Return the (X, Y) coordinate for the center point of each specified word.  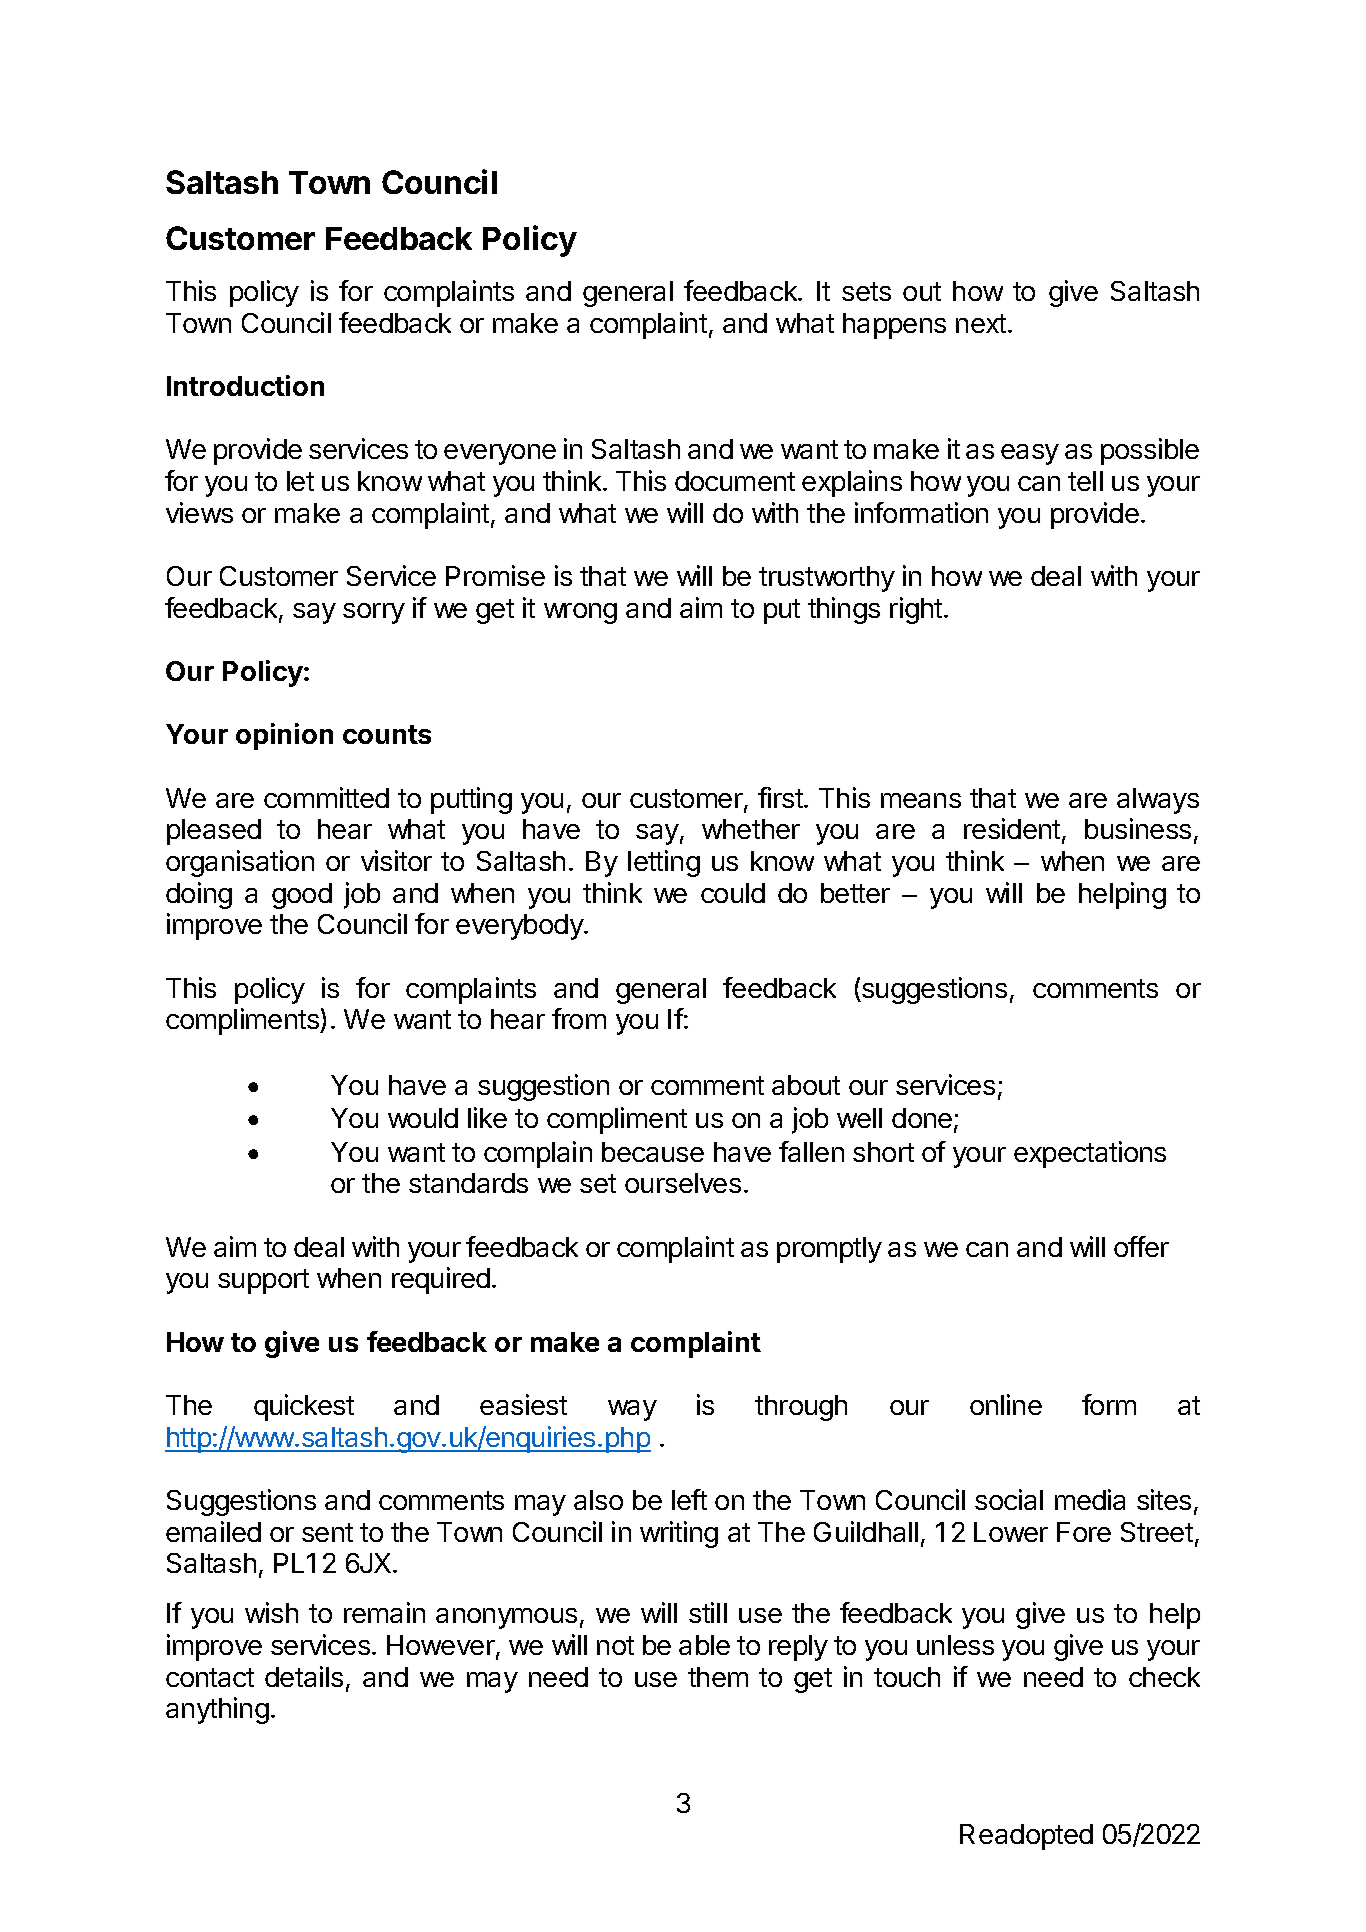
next (981, 323)
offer (1141, 1246)
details (304, 1676)
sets (866, 291)
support (263, 1281)
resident (1012, 828)
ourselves (683, 1183)
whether (751, 829)
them (718, 1677)
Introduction (245, 385)
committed (326, 797)
